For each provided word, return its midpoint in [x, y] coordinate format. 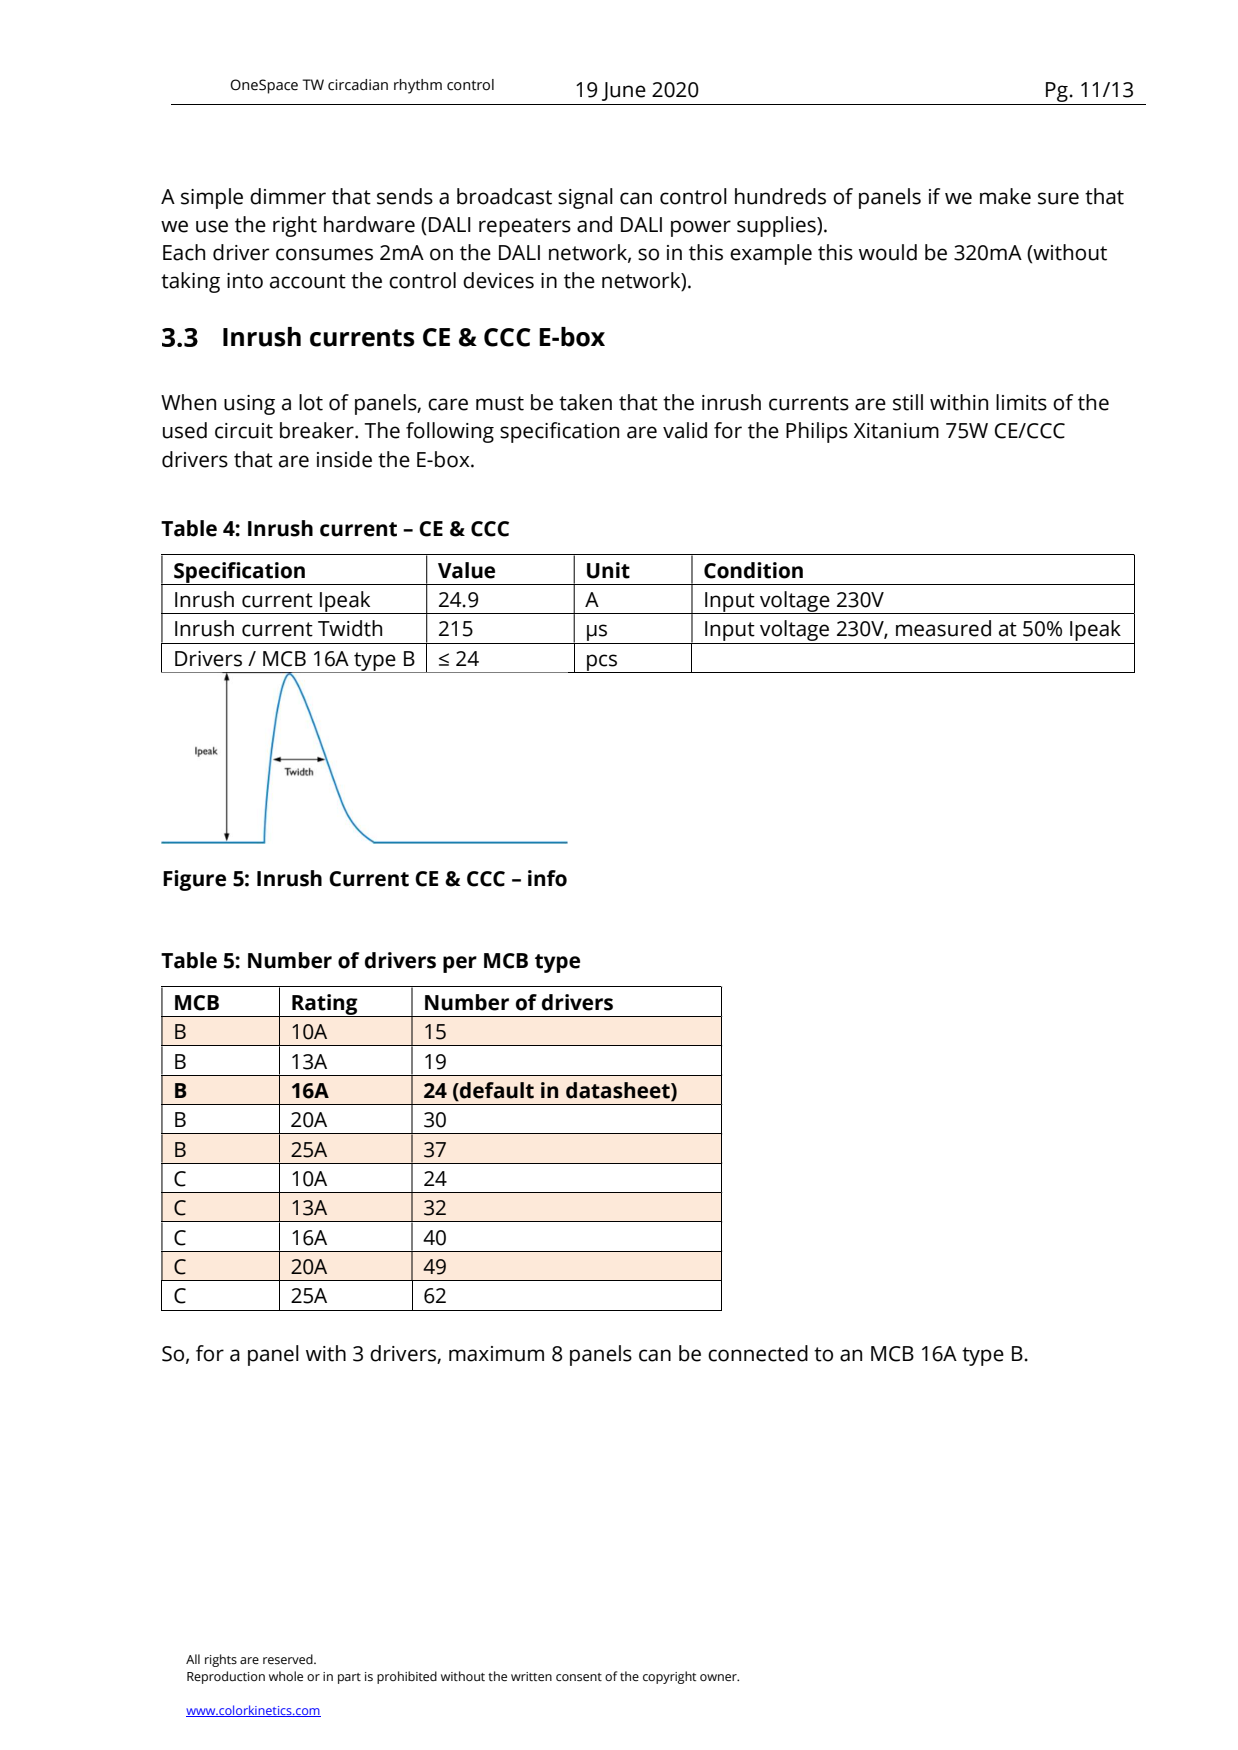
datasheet [619, 1090]
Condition [753, 570]
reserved [289, 1659]
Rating [325, 1005]
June [624, 91]
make [1005, 196]
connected [758, 1353]
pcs [602, 663]
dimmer [288, 196]
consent [579, 1677]
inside [344, 459]
